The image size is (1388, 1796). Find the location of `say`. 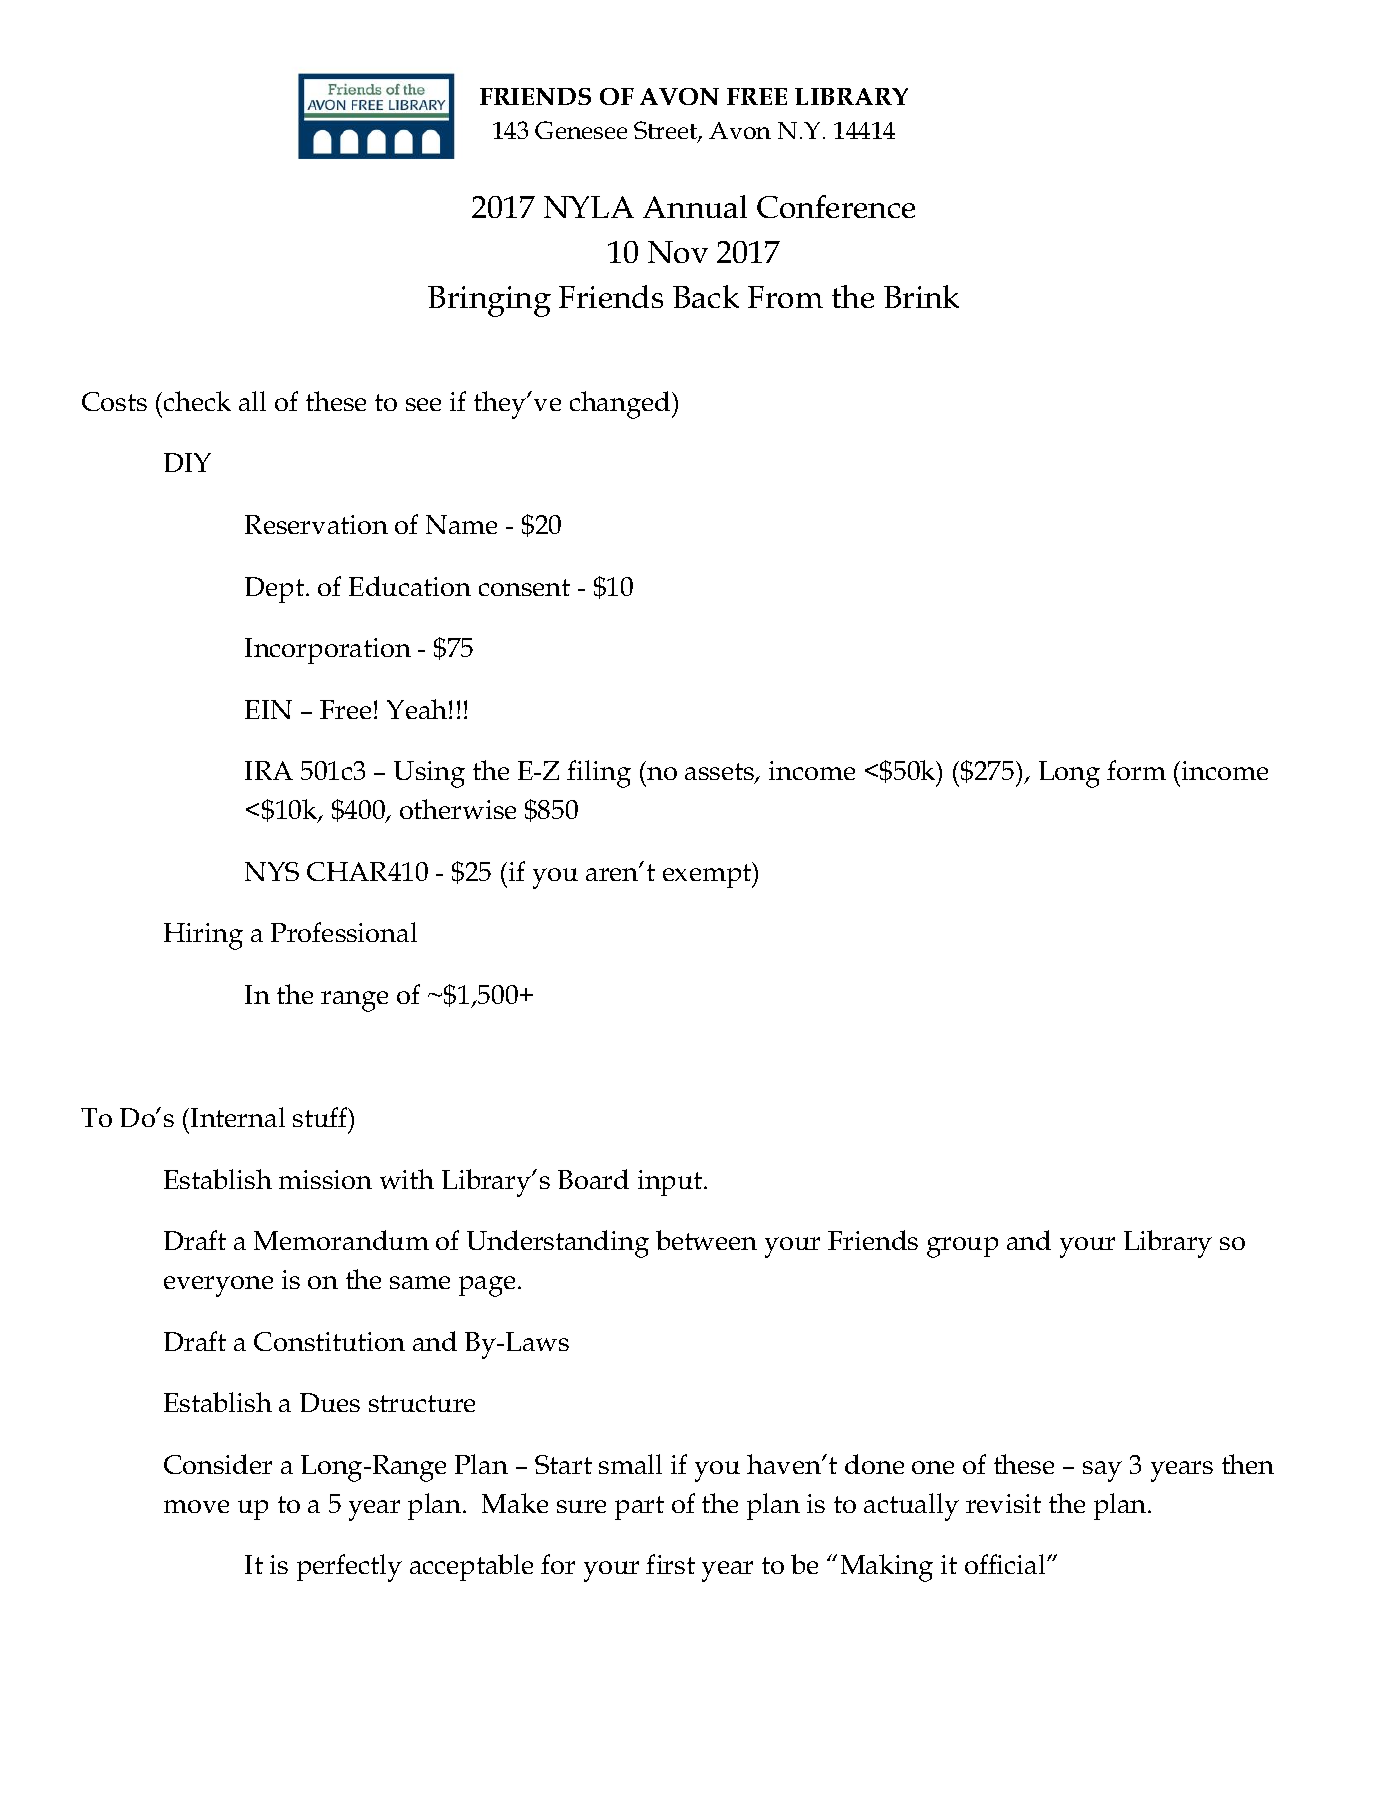

say is located at coordinates (1102, 1471).
